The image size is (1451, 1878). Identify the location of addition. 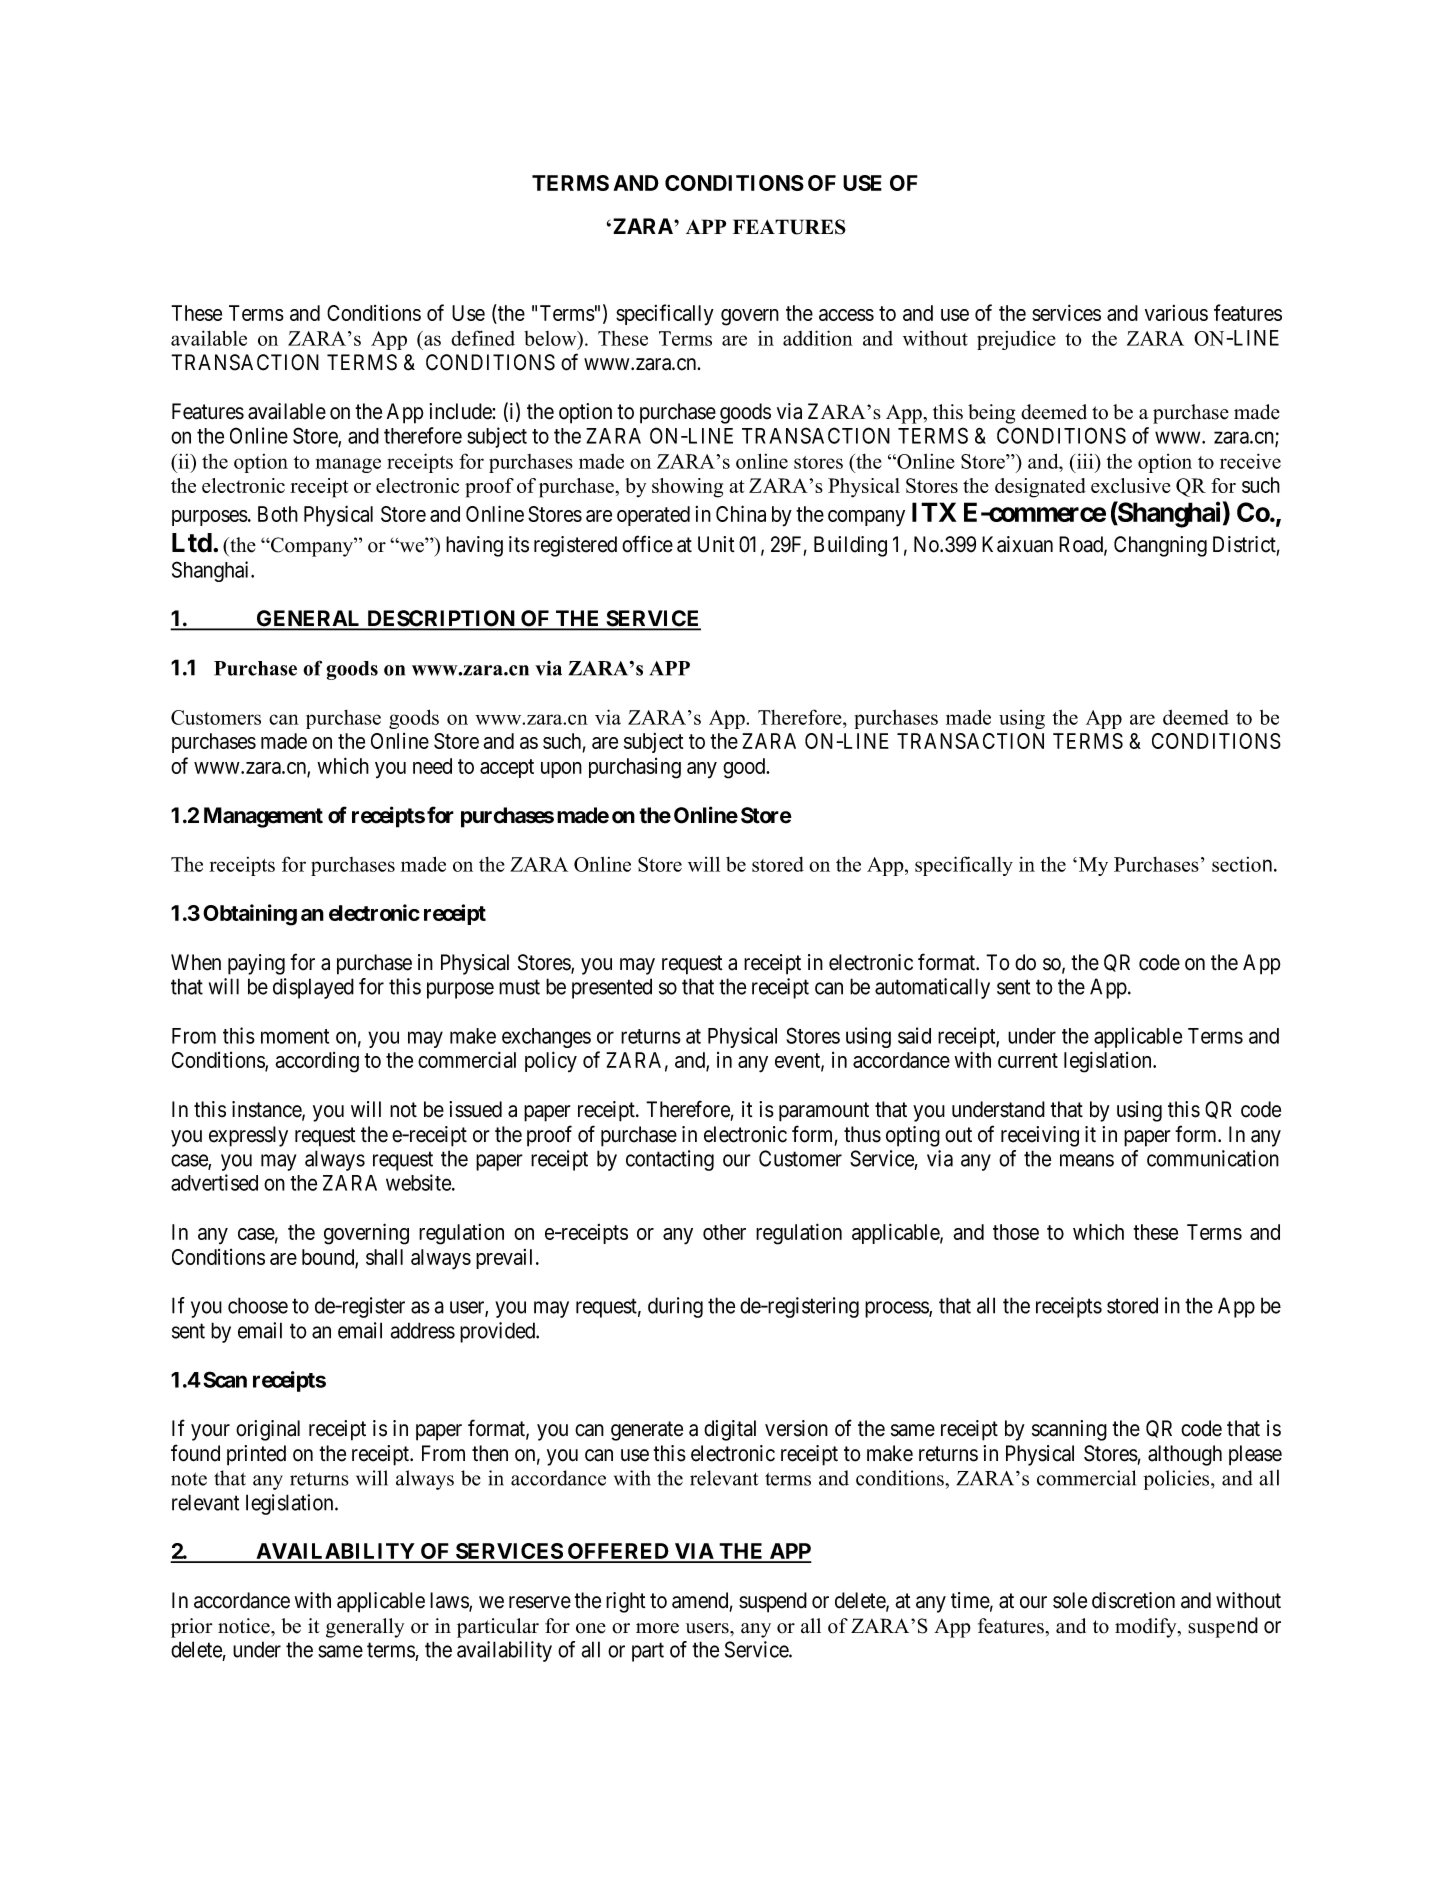
(818, 338).
